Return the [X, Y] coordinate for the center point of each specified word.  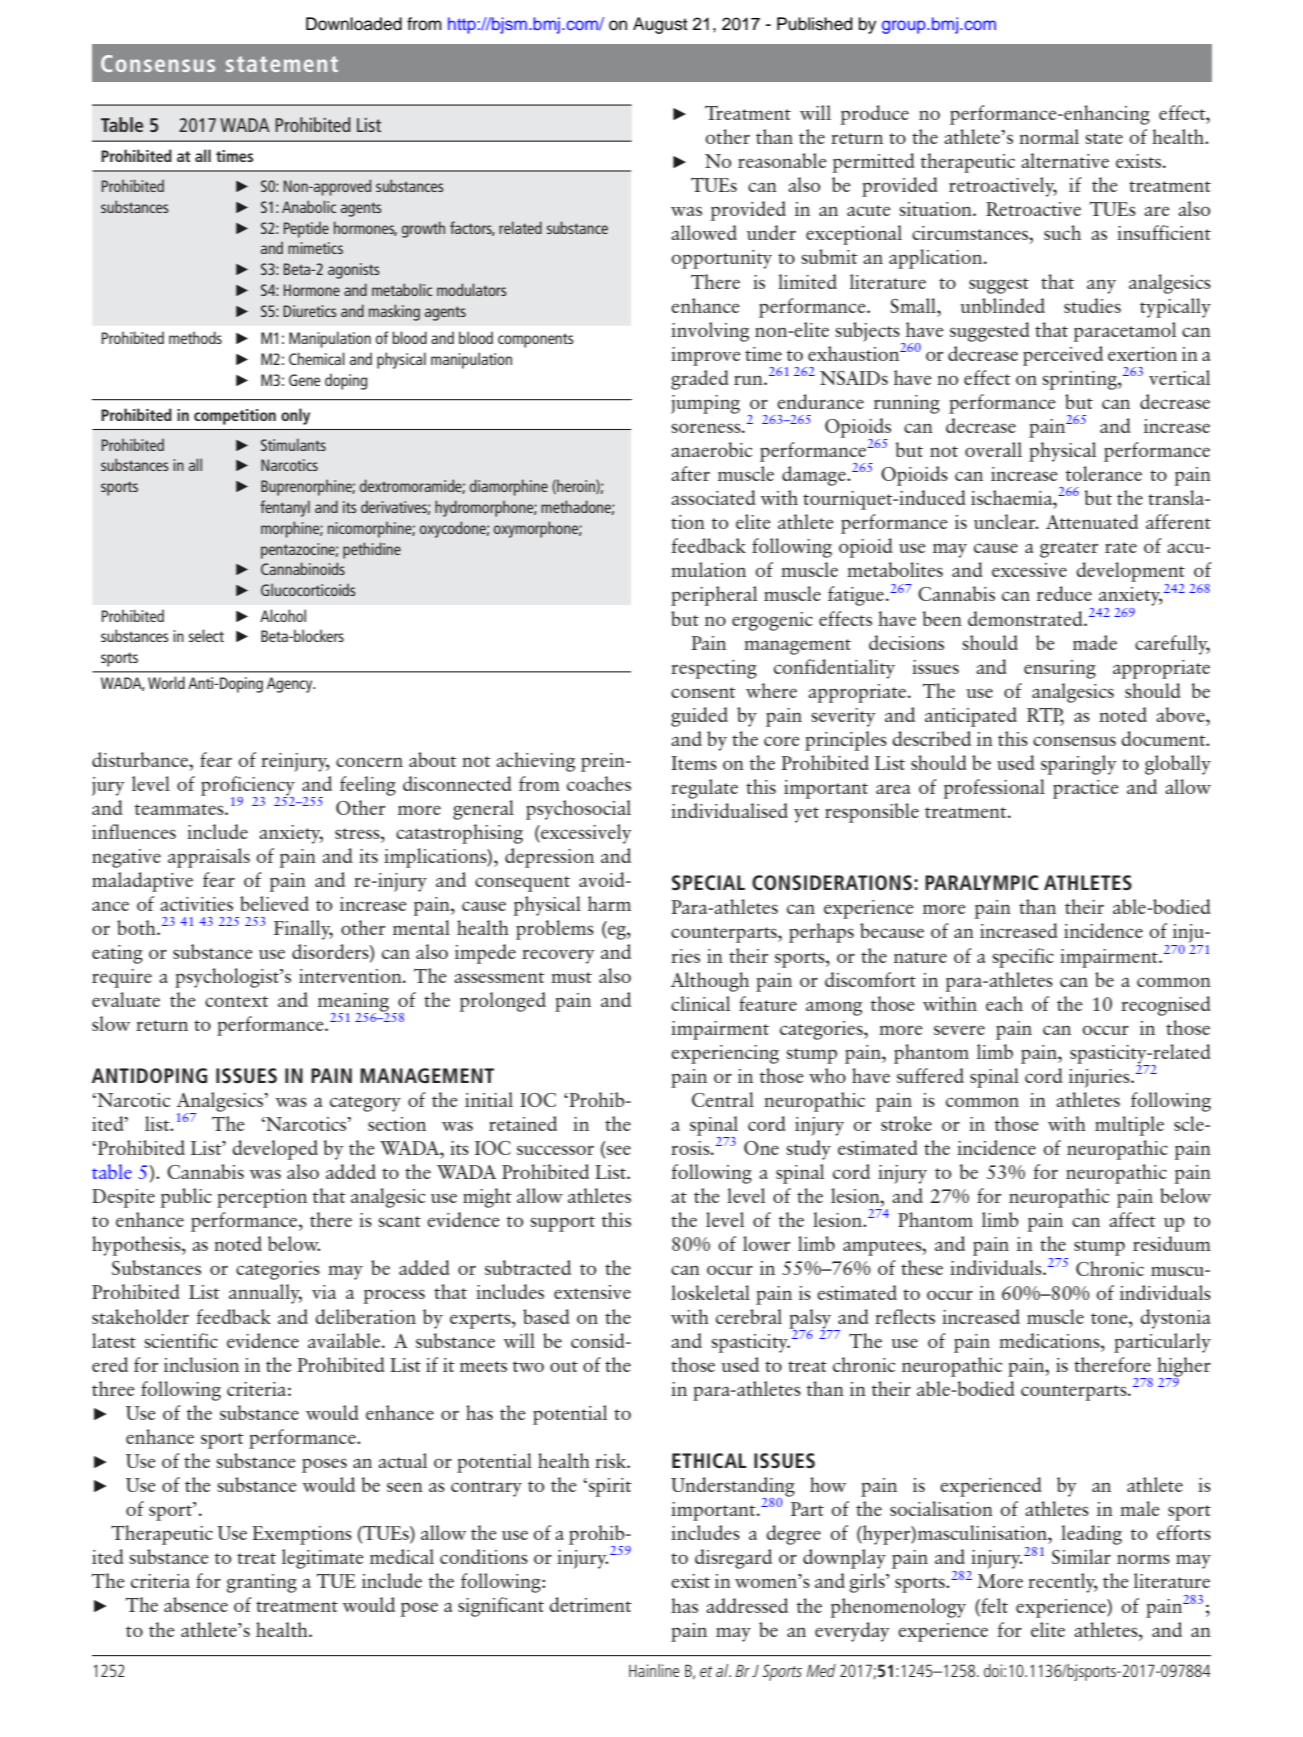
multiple [1129, 1126]
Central [723, 1099]
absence [196, 1604]
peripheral [714, 596]
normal [1049, 136]
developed [275, 1150]
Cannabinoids [303, 568]
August [660, 25]
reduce [1064, 593]
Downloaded [354, 24]
